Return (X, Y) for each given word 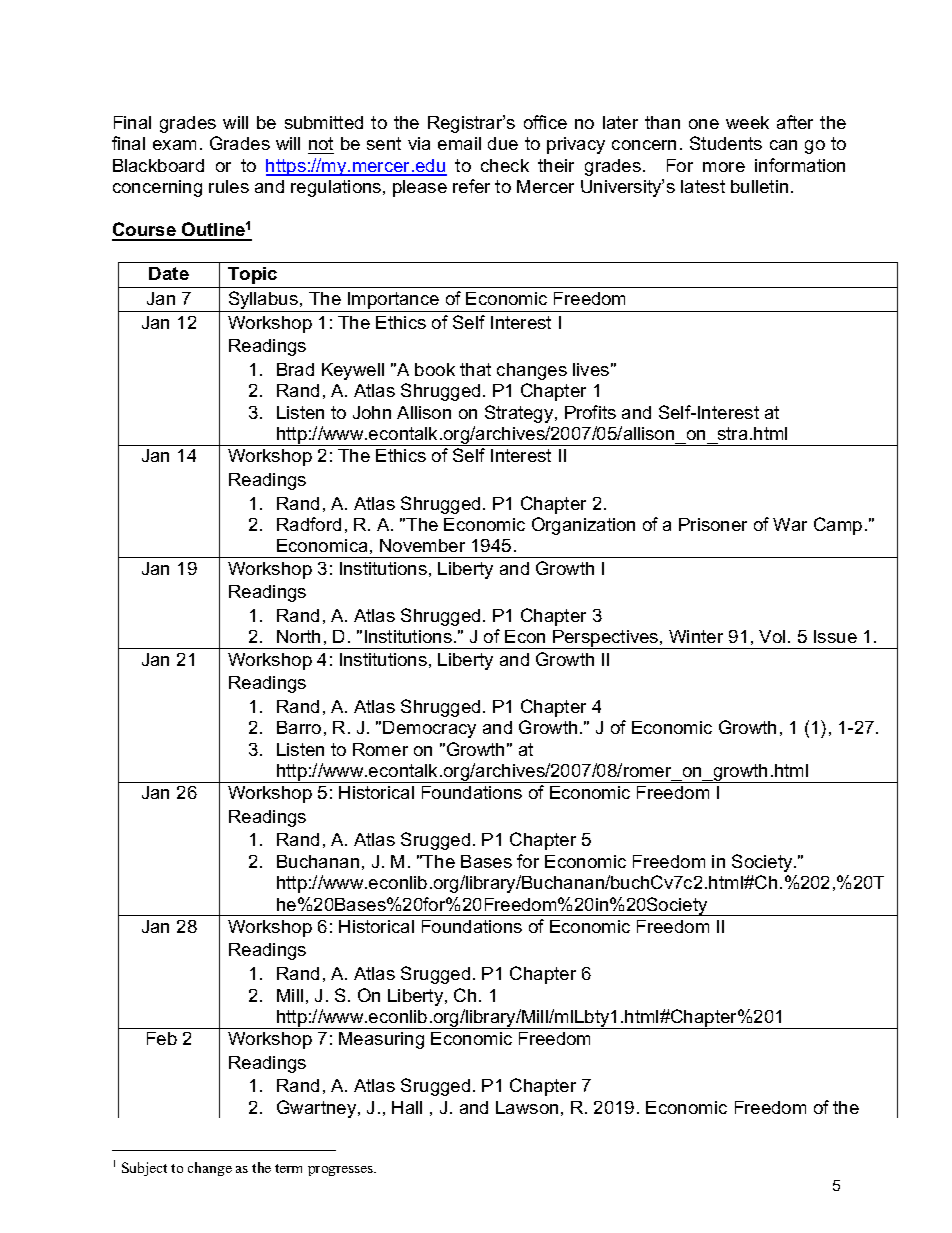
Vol (772, 636)
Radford (309, 524)
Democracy (429, 729)
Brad (295, 369)
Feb (162, 1038)
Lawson (527, 1107)
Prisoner (713, 524)
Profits (590, 412)
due (503, 143)
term (288, 1168)
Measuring (381, 1040)
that (475, 369)
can (783, 145)
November (422, 545)
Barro (299, 727)
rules (229, 186)
